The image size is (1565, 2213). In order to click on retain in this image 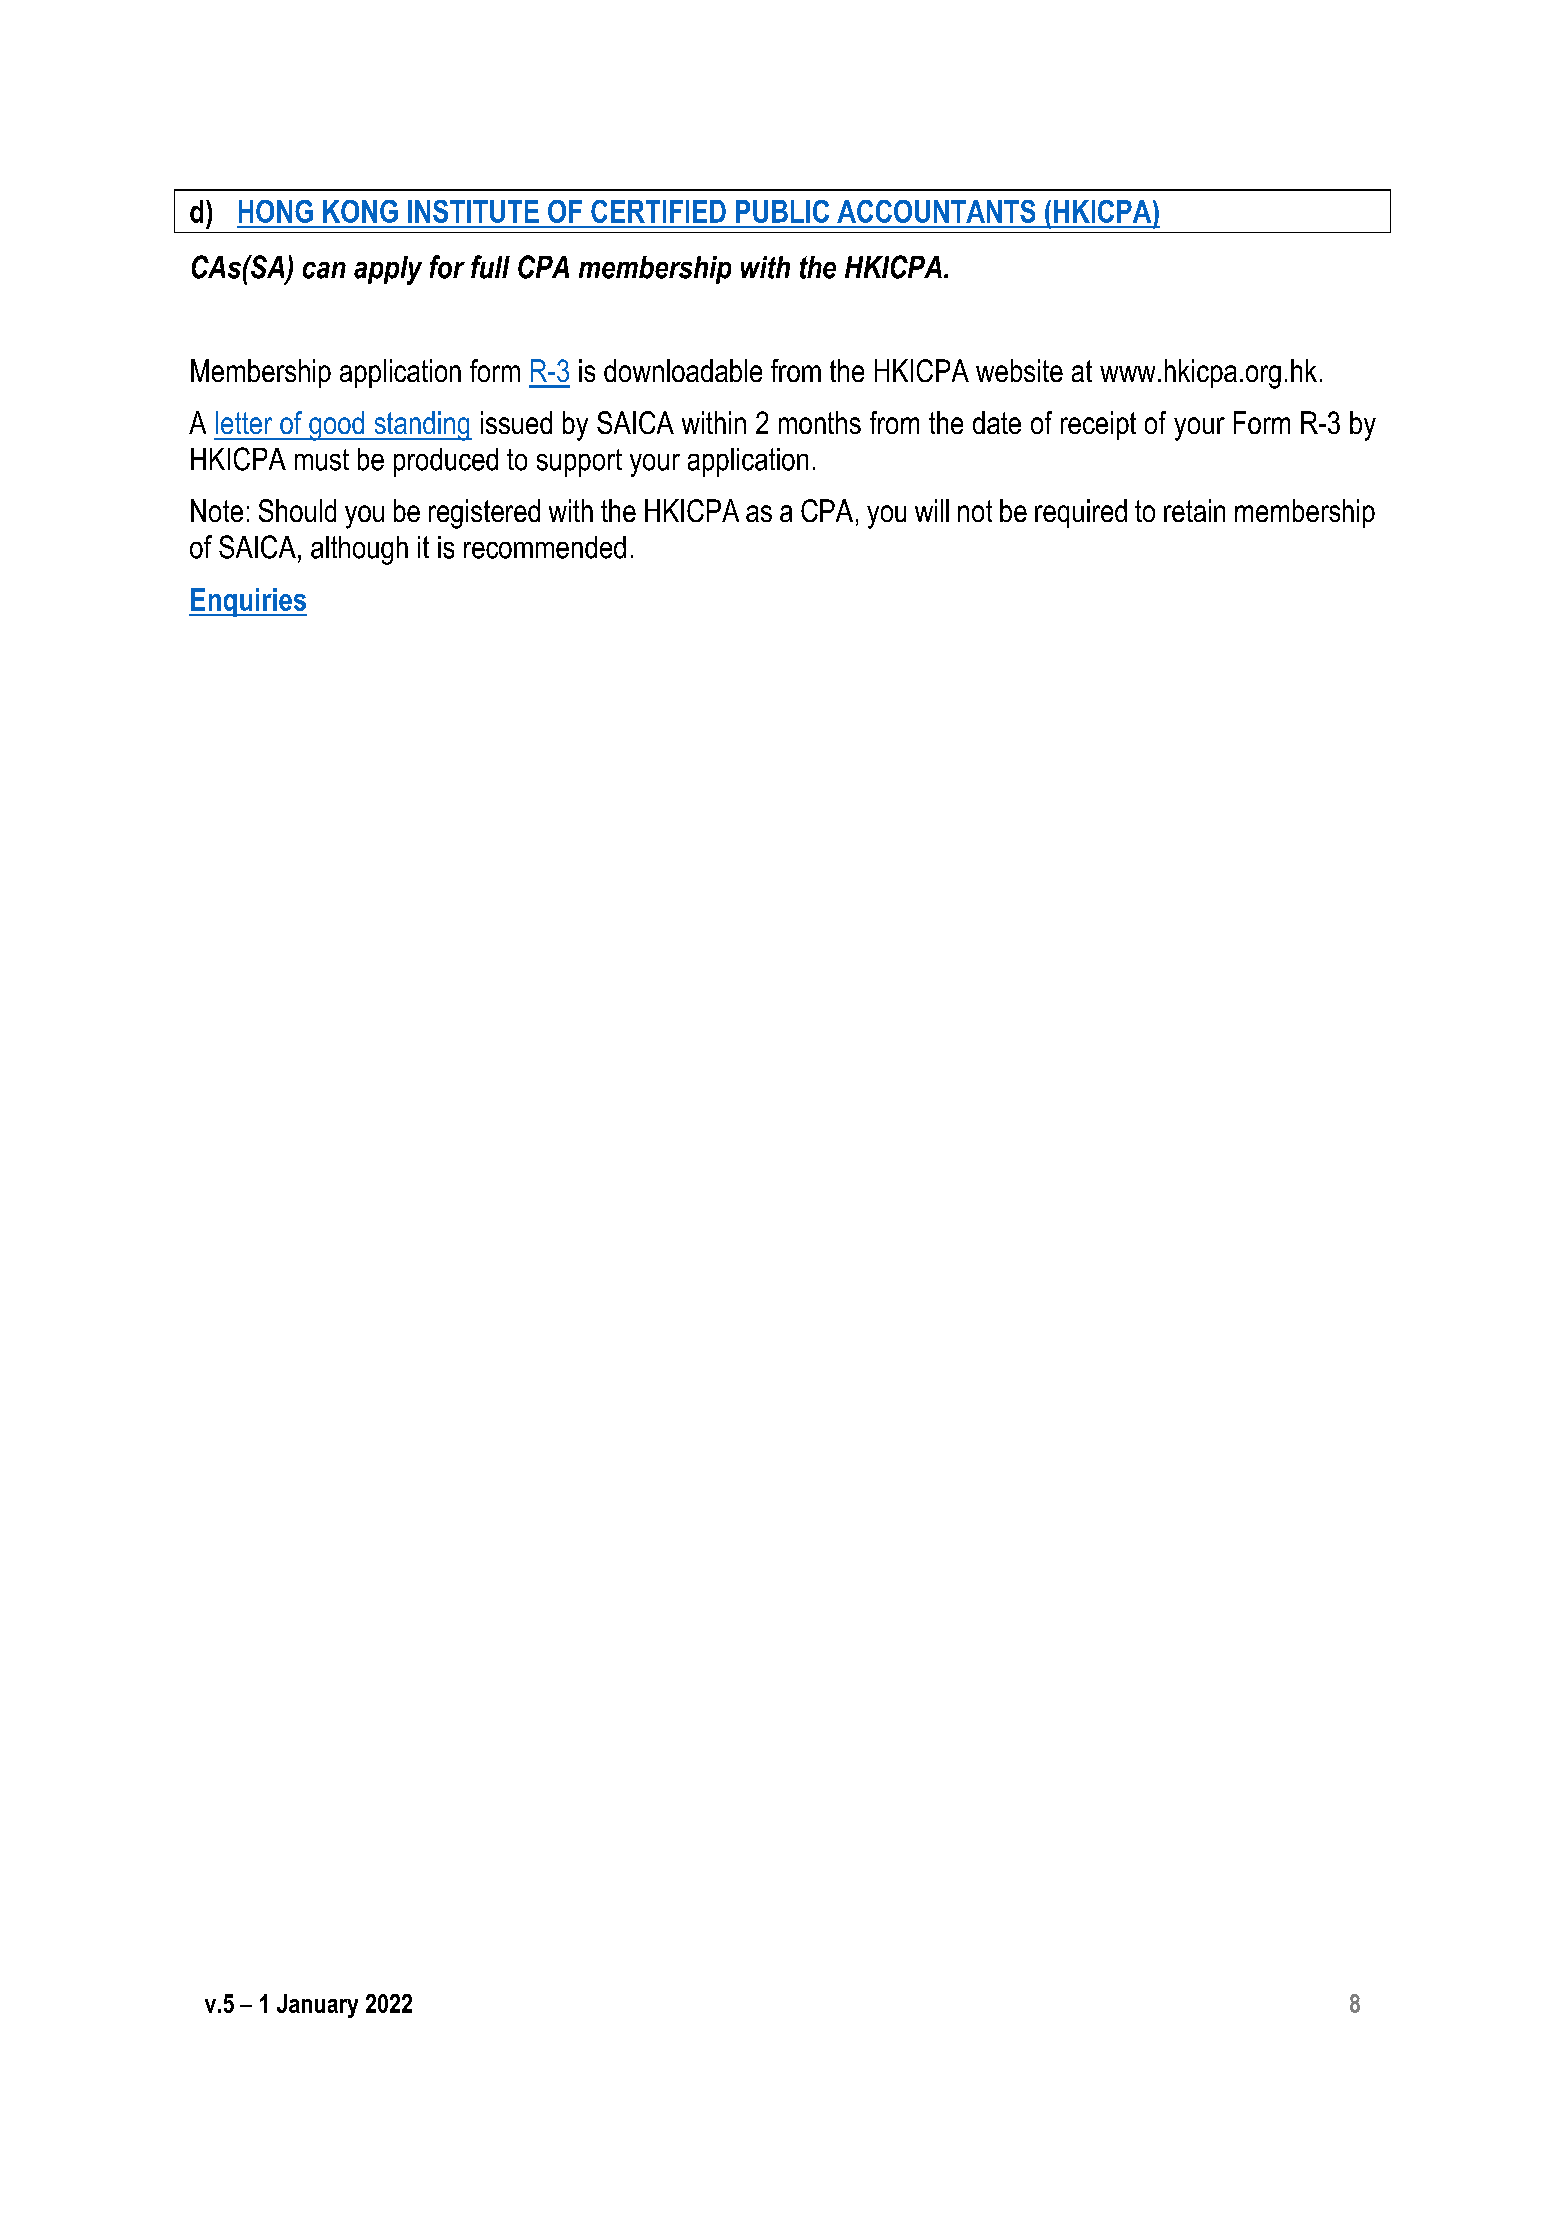, I will do `click(1194, 510)`.
